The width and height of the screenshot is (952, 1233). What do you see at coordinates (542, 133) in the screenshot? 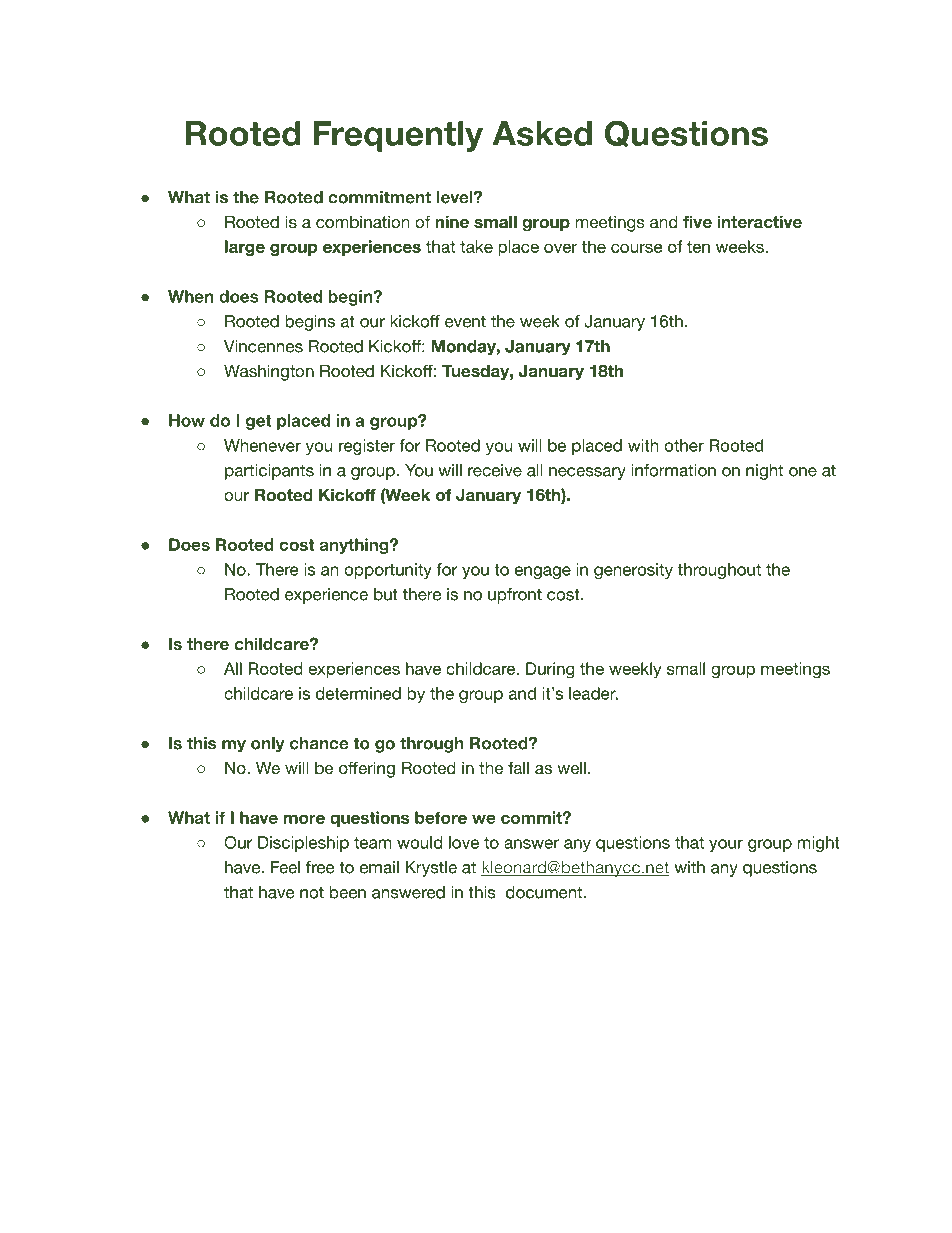
I see `Asked` at bounding box center [542, 133].
